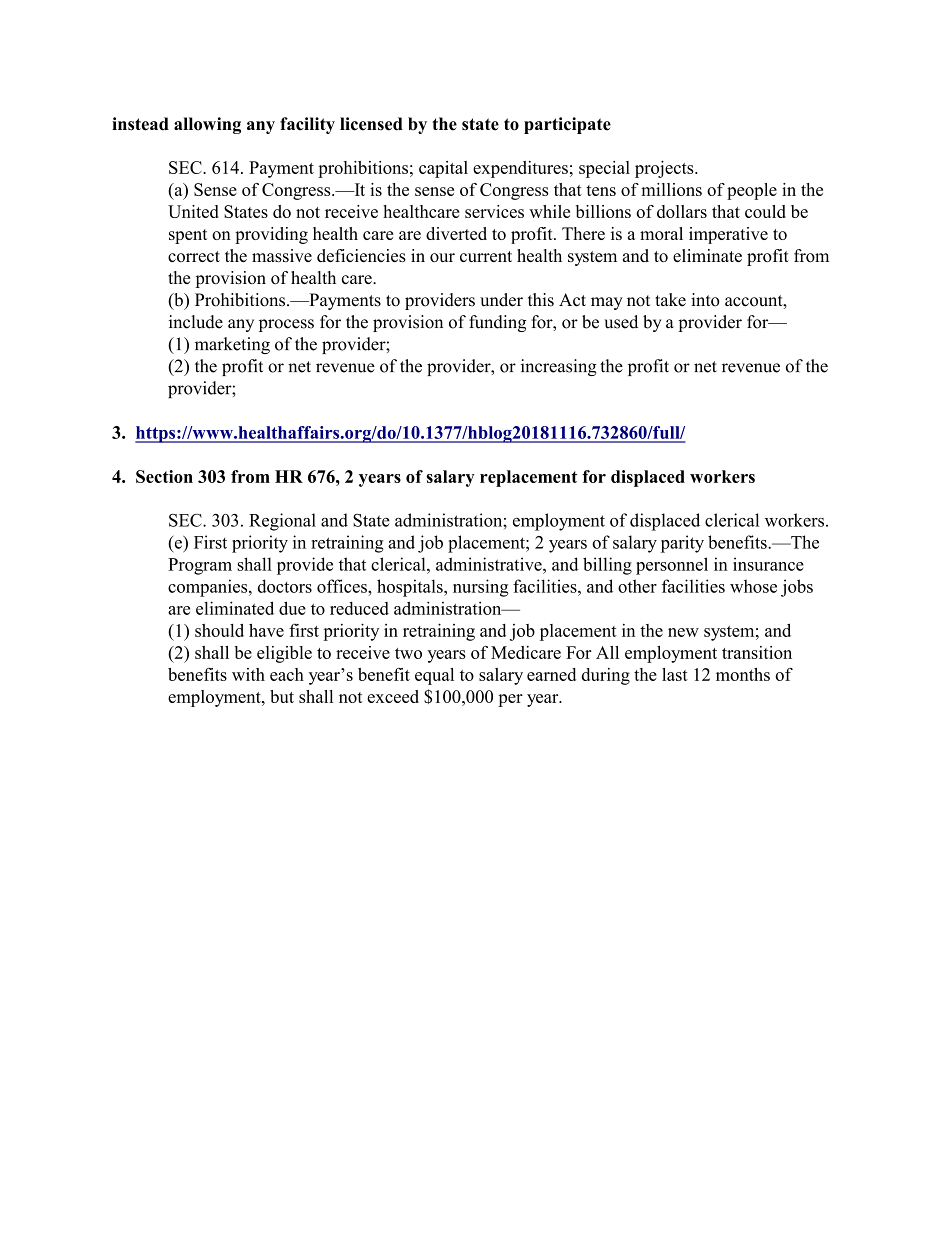 The image size is (952, 1233). I want to click on with, so click(248, 674).
